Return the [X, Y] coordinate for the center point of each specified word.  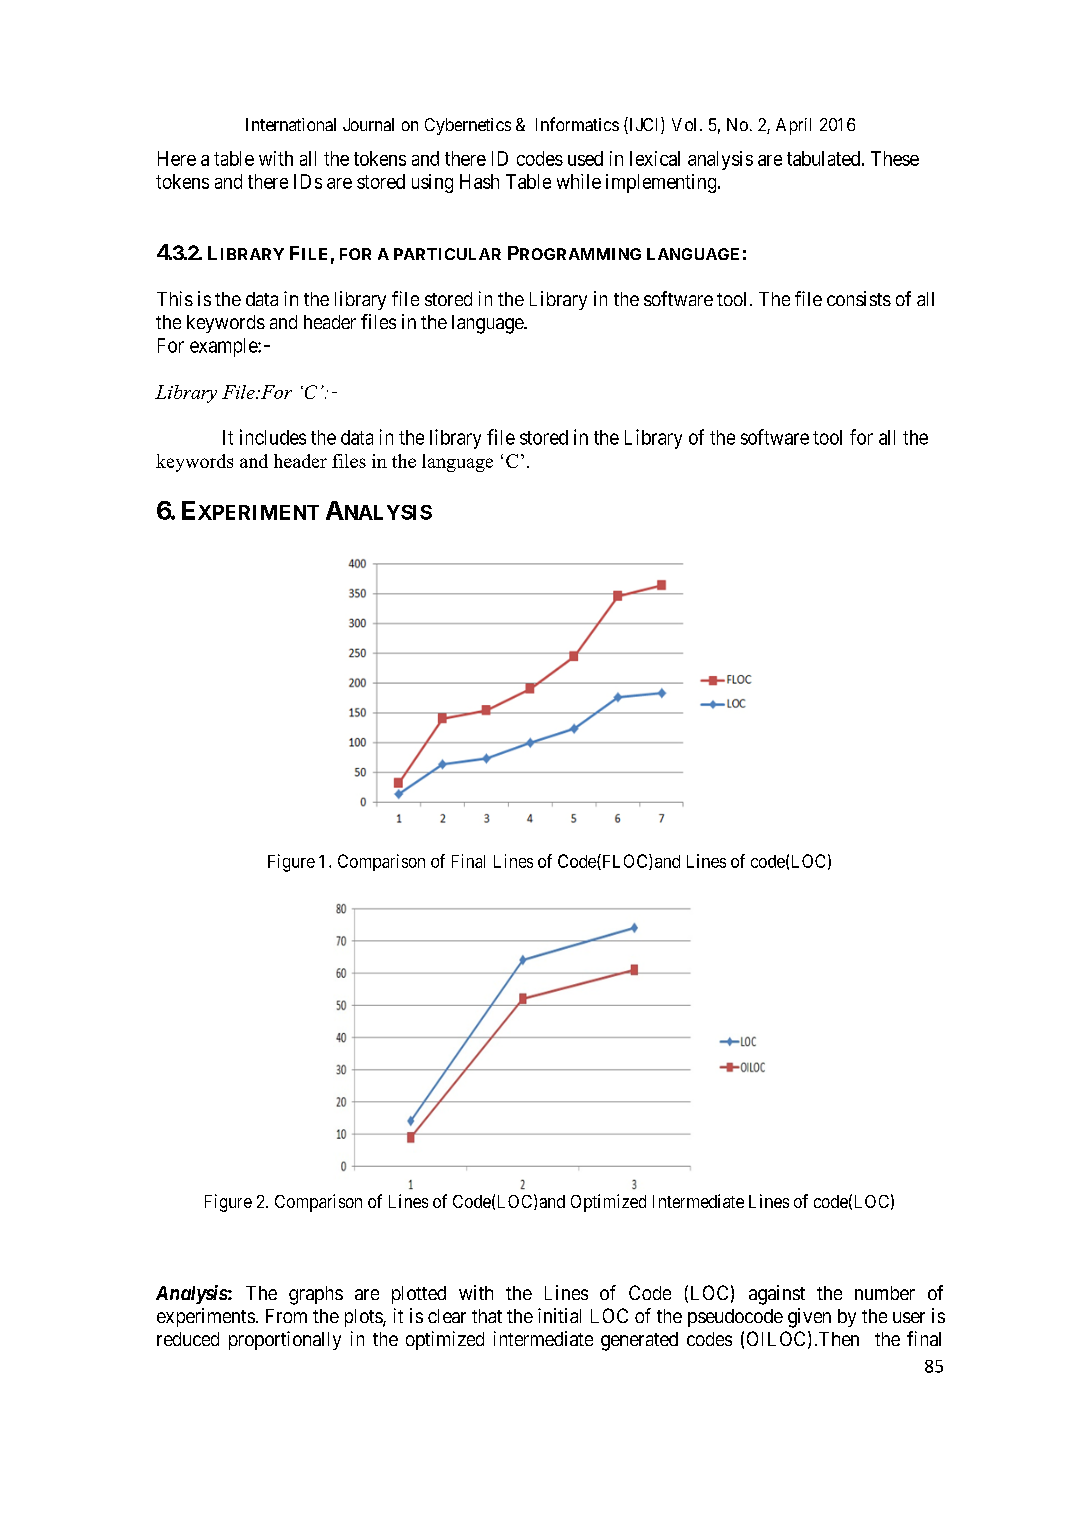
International [291, 124]
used [585, 158]
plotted [419, 1295]
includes [273, 437]
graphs [316, 1295]
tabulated [823, 158]
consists [859, 298]
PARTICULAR [447, 254]
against [777, 1295]
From [286, 1316]
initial [559, 1315]
